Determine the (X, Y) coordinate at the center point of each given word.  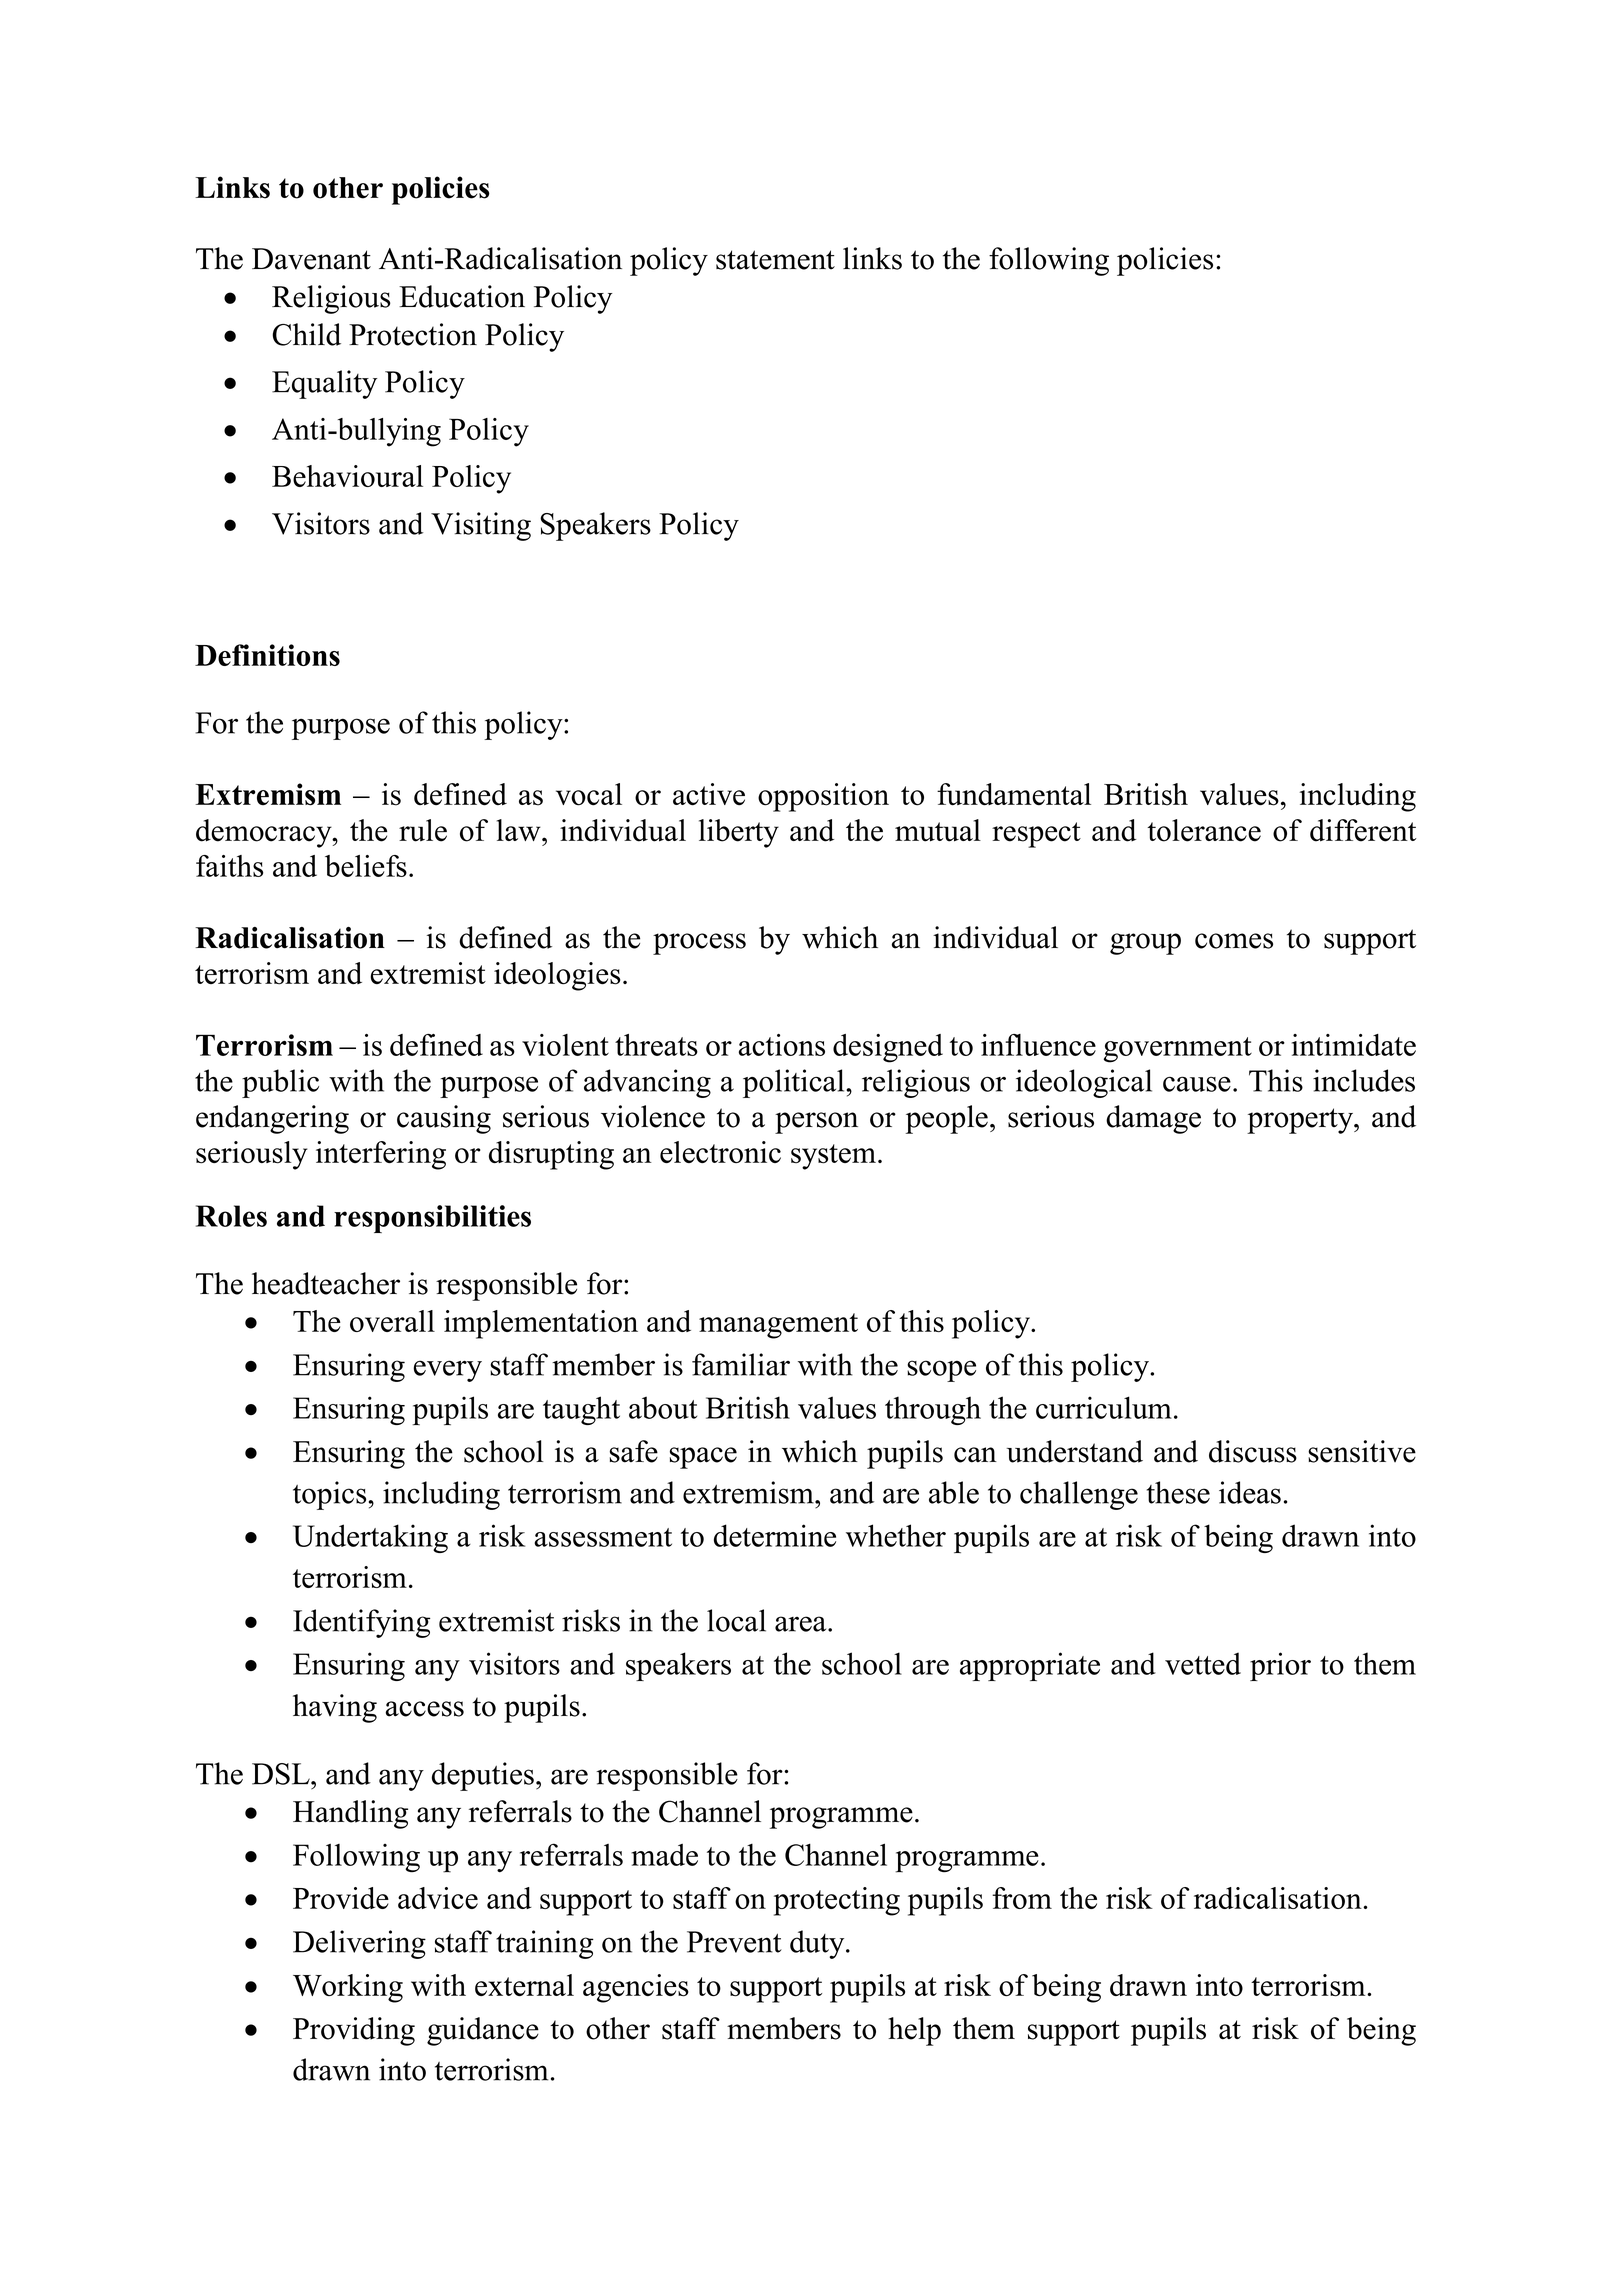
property (1301, 1121)
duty (818, 1944)
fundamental (1014, 794)
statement (775, 260)
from (1022, 1898)
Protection (413, 334)
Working (348, 1988)
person (816, 1123)
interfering (381, 1155)
